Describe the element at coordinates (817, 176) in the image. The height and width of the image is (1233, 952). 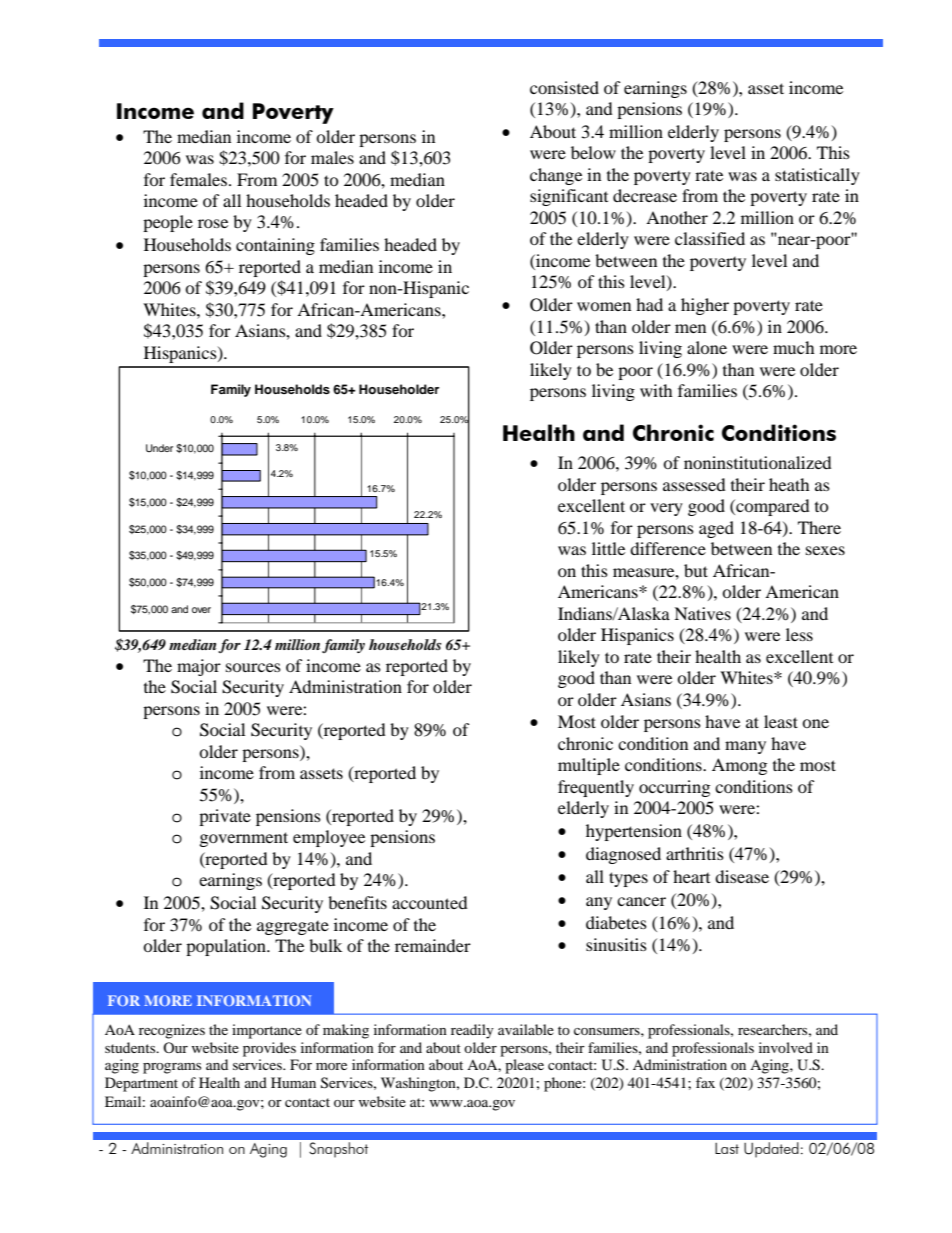
I see `statistically` at that location.
